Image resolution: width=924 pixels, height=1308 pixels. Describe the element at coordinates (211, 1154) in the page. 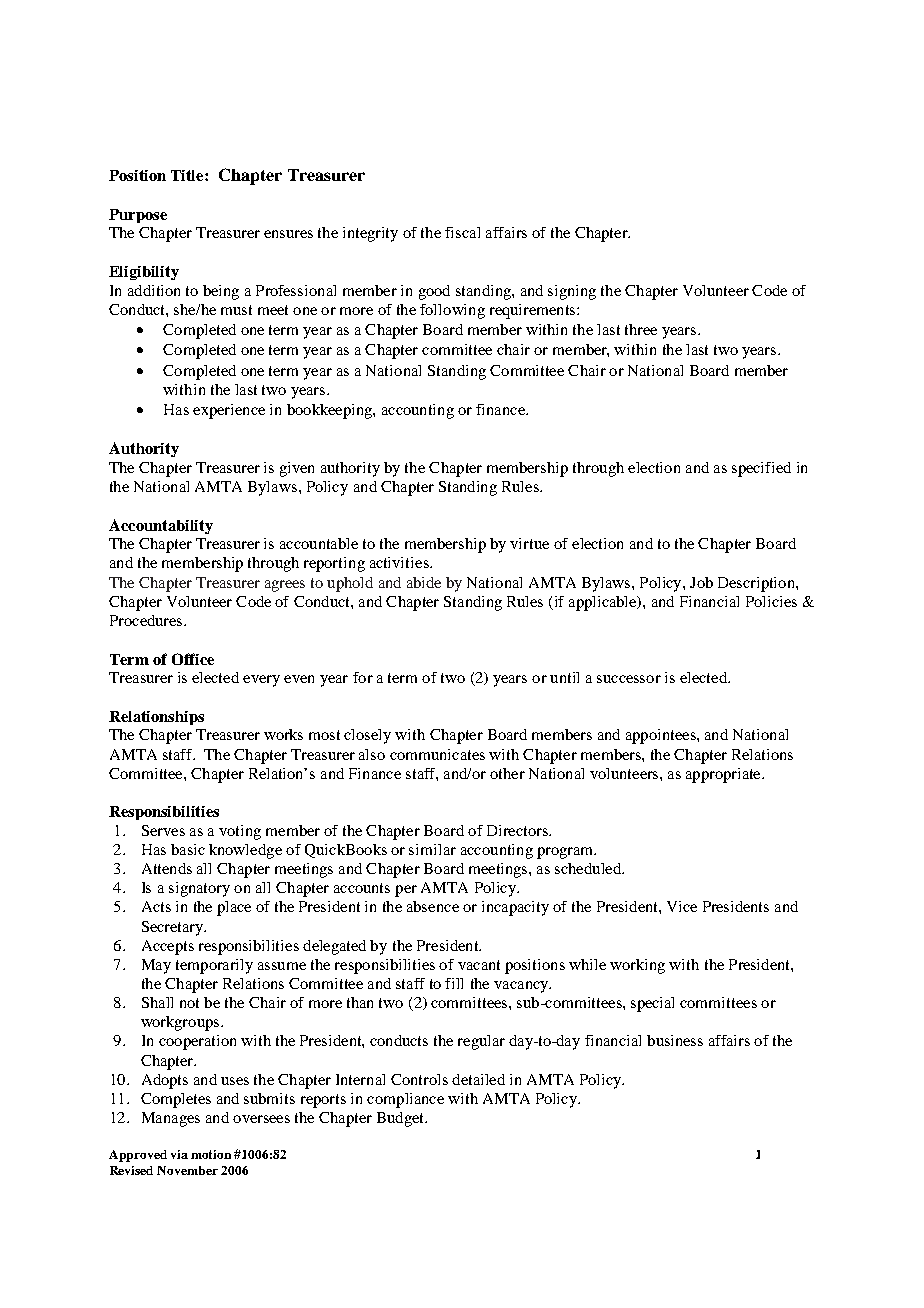

I see `motion` at that location.
